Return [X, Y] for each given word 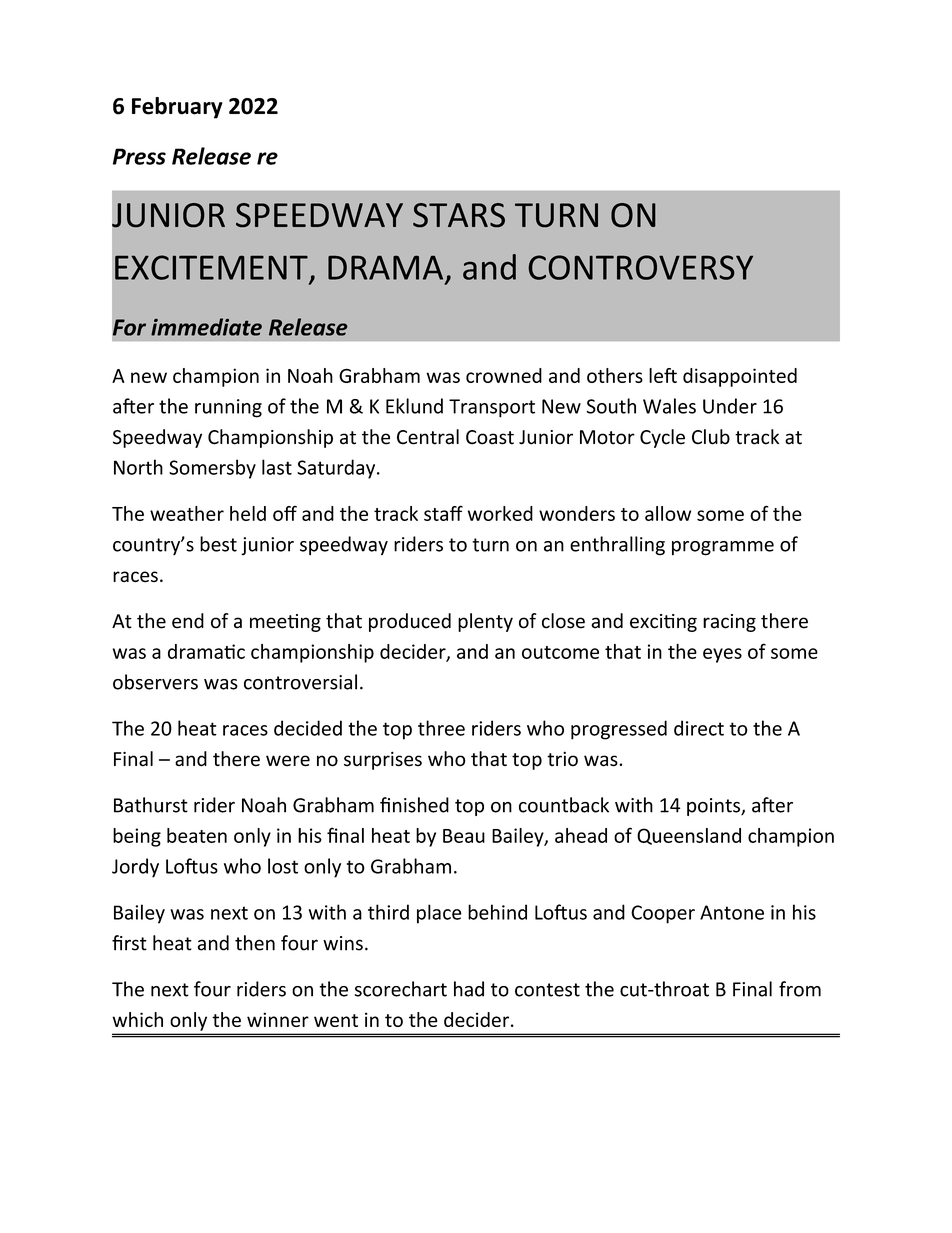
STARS [459, 215]
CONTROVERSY [640, 267]
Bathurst [151, 805]
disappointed [740, 377]
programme [723, 548]
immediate [206, 327]
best [218, 544]
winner [278, 1019]
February [177, 108]
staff [443, 513]
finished [414, 805]
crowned [504, 375]
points [714, 807]
